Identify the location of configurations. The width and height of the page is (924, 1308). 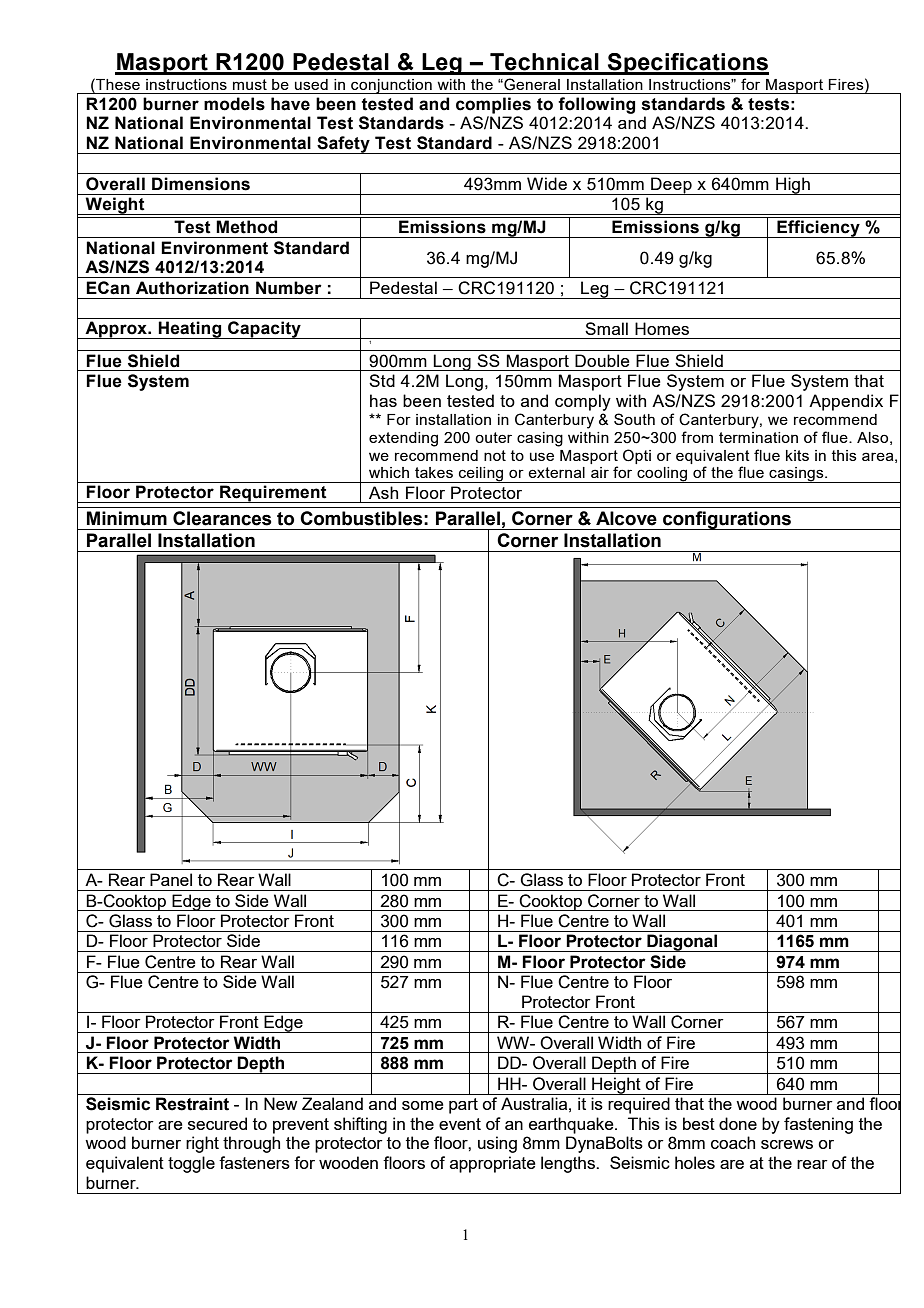
(727, 520).
